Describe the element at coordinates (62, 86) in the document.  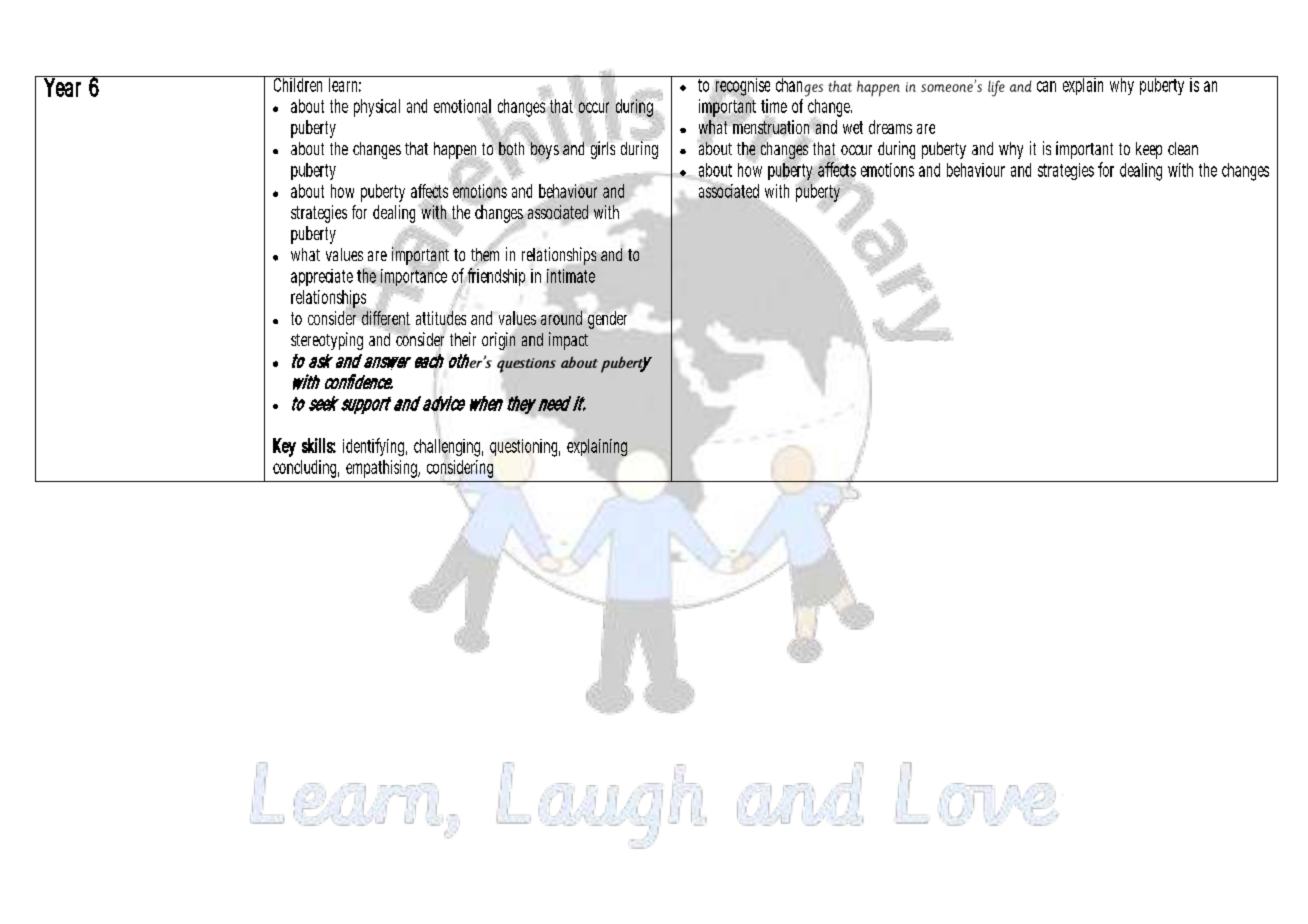
I see `Year` at that location.
